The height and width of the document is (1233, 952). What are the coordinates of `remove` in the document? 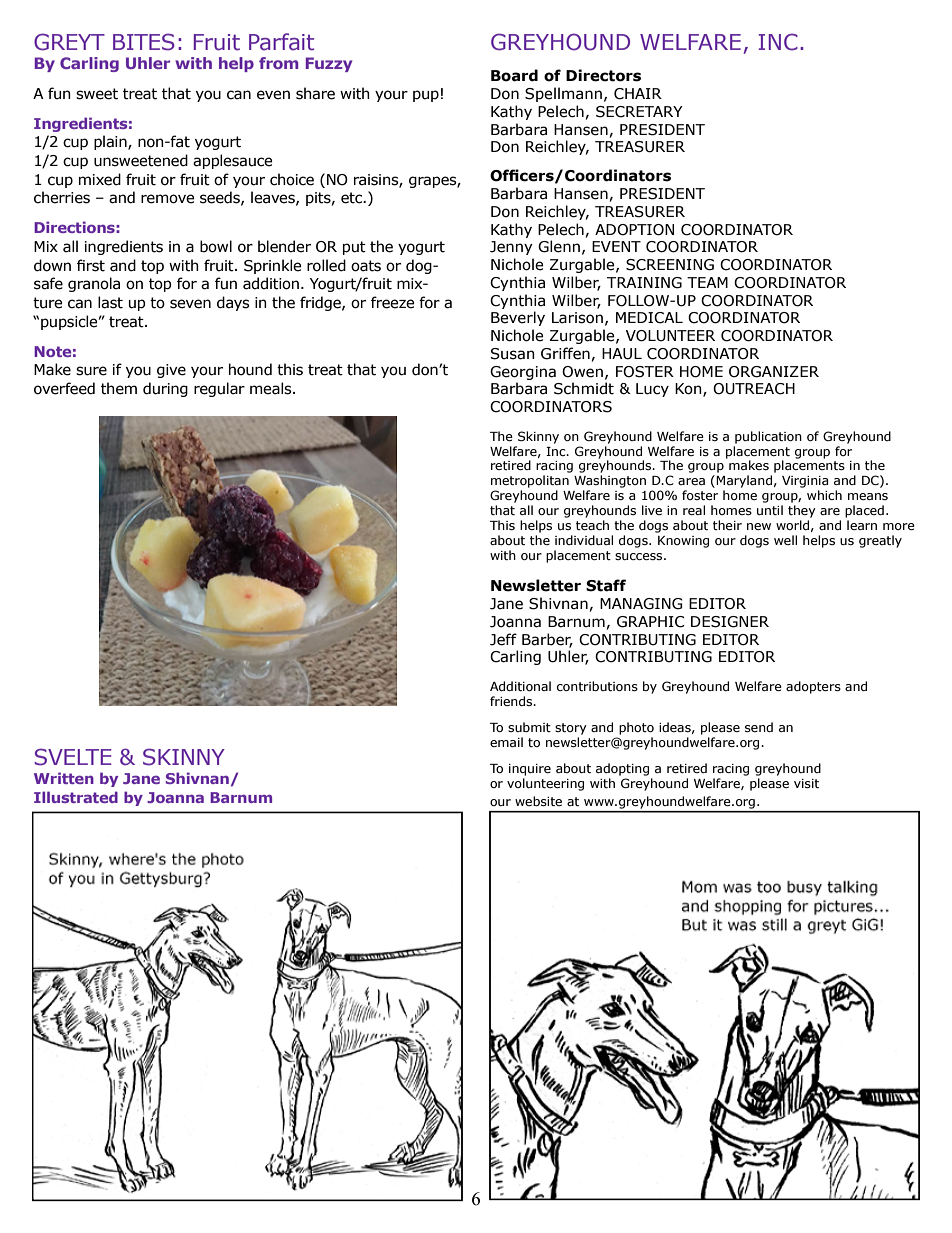 It's located at (168, 199).
